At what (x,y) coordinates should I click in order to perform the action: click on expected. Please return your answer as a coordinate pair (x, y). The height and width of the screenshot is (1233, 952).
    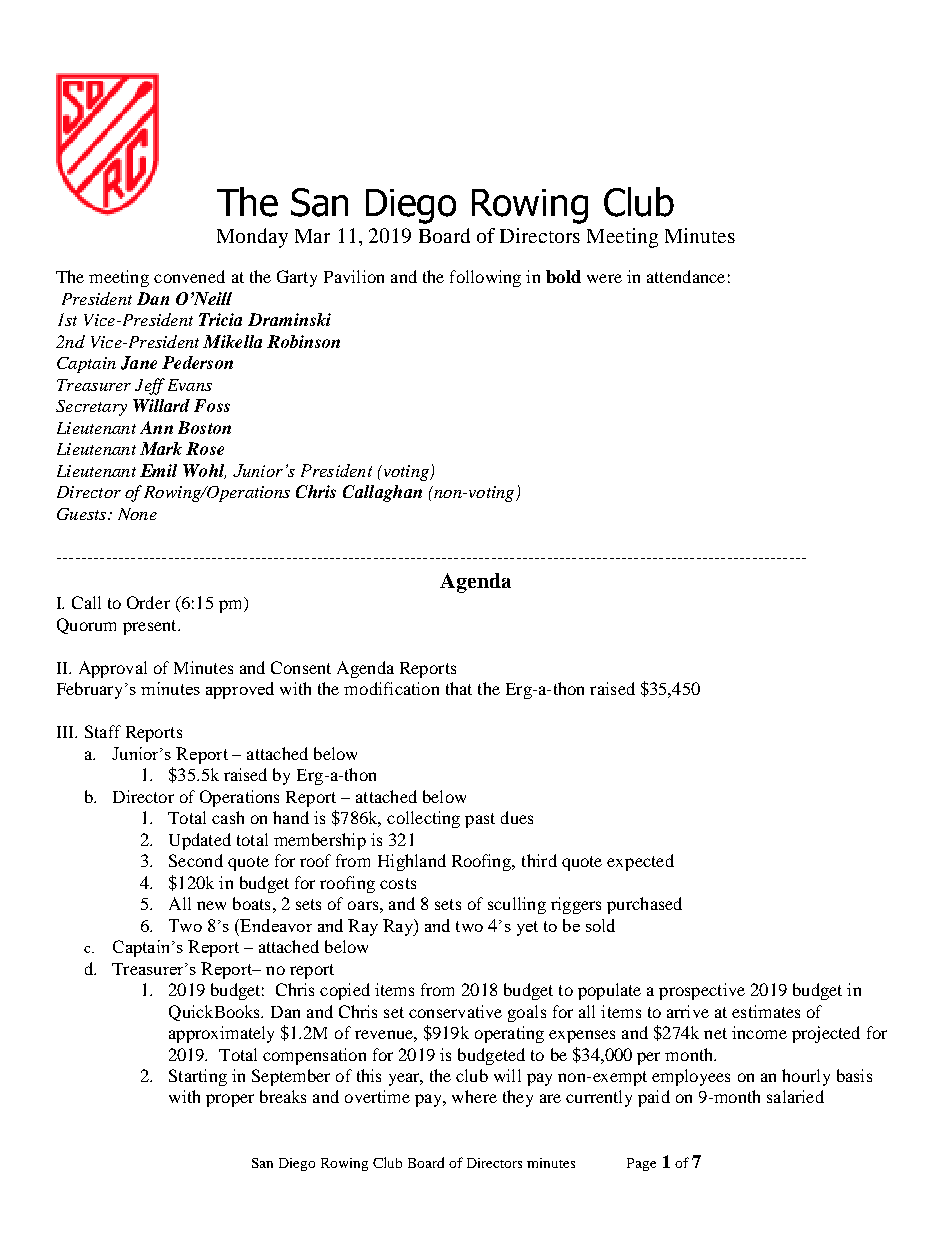
    Looking at the image, I should click on (640, 862).
